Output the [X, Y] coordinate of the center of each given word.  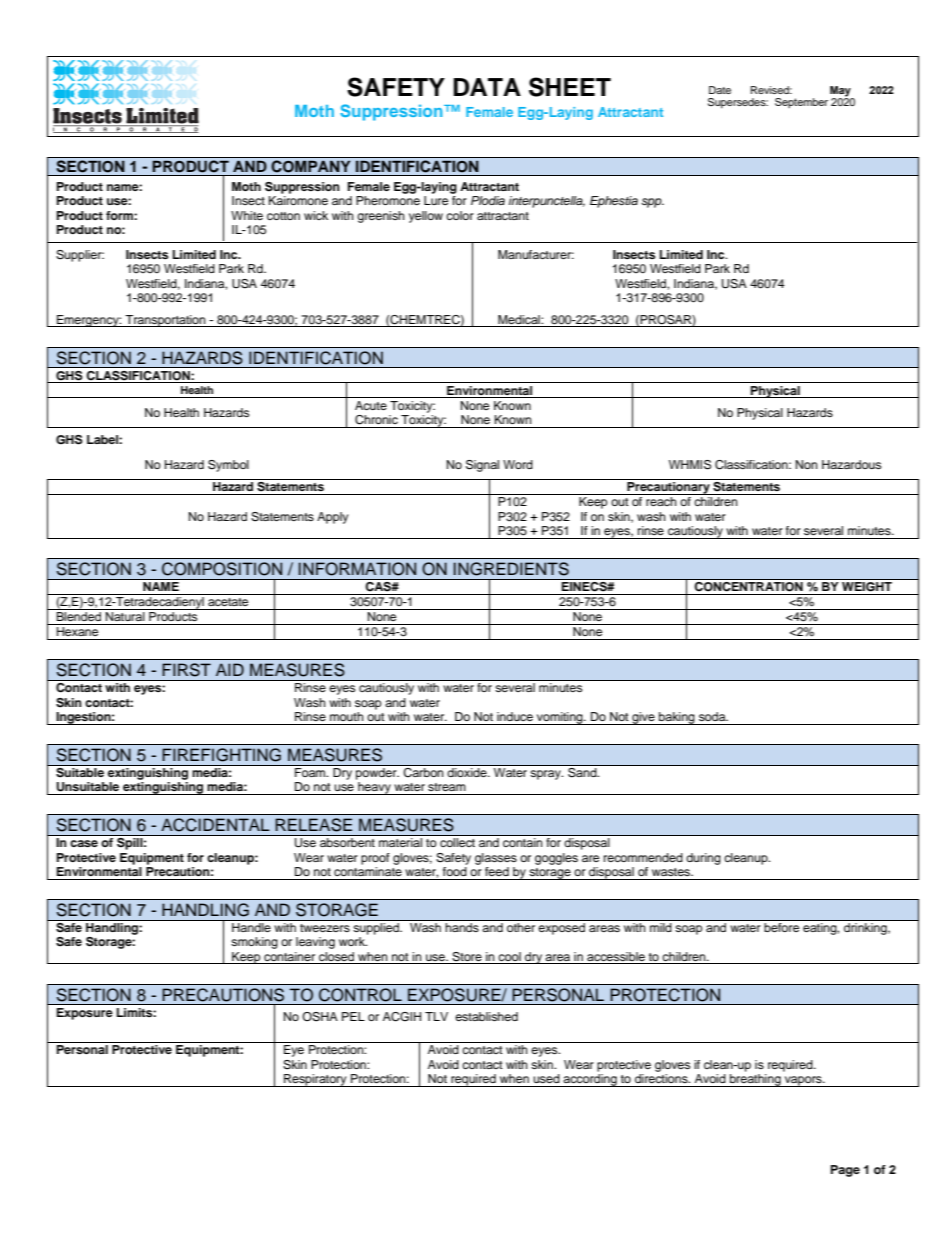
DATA [487, 87]
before [782, 926]
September [801, 103]
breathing [755, 1080]
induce [515, 716]
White [247, 215]
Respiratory [315, 1080]
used [546, 1078]
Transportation [165, 321]
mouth [347, 716]
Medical [520, 319]
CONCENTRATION [748, 585]
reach [661, 501]
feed [497, 871]
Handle [251, 927]
